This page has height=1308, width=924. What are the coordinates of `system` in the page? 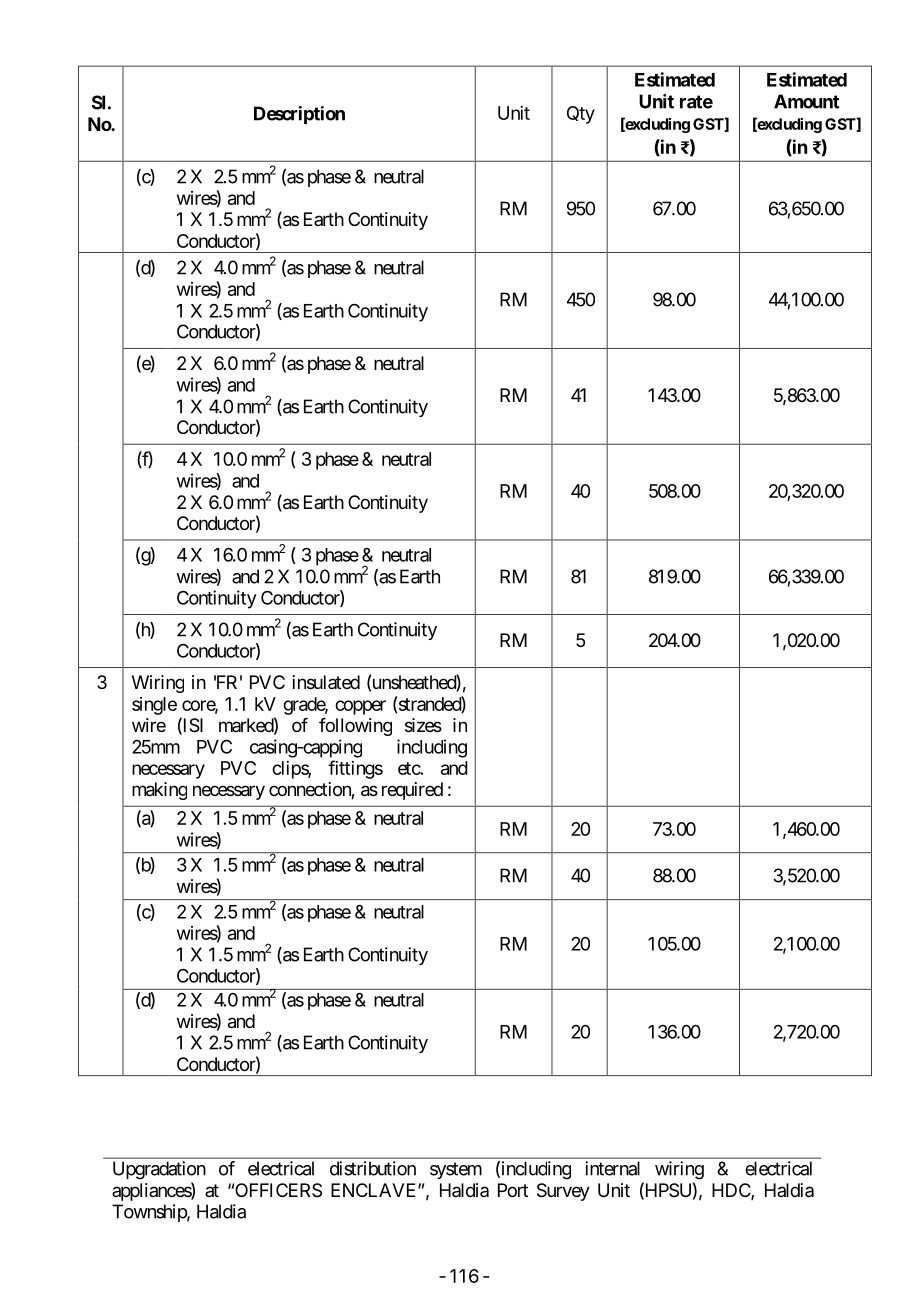 It's located at (456, 1170).
